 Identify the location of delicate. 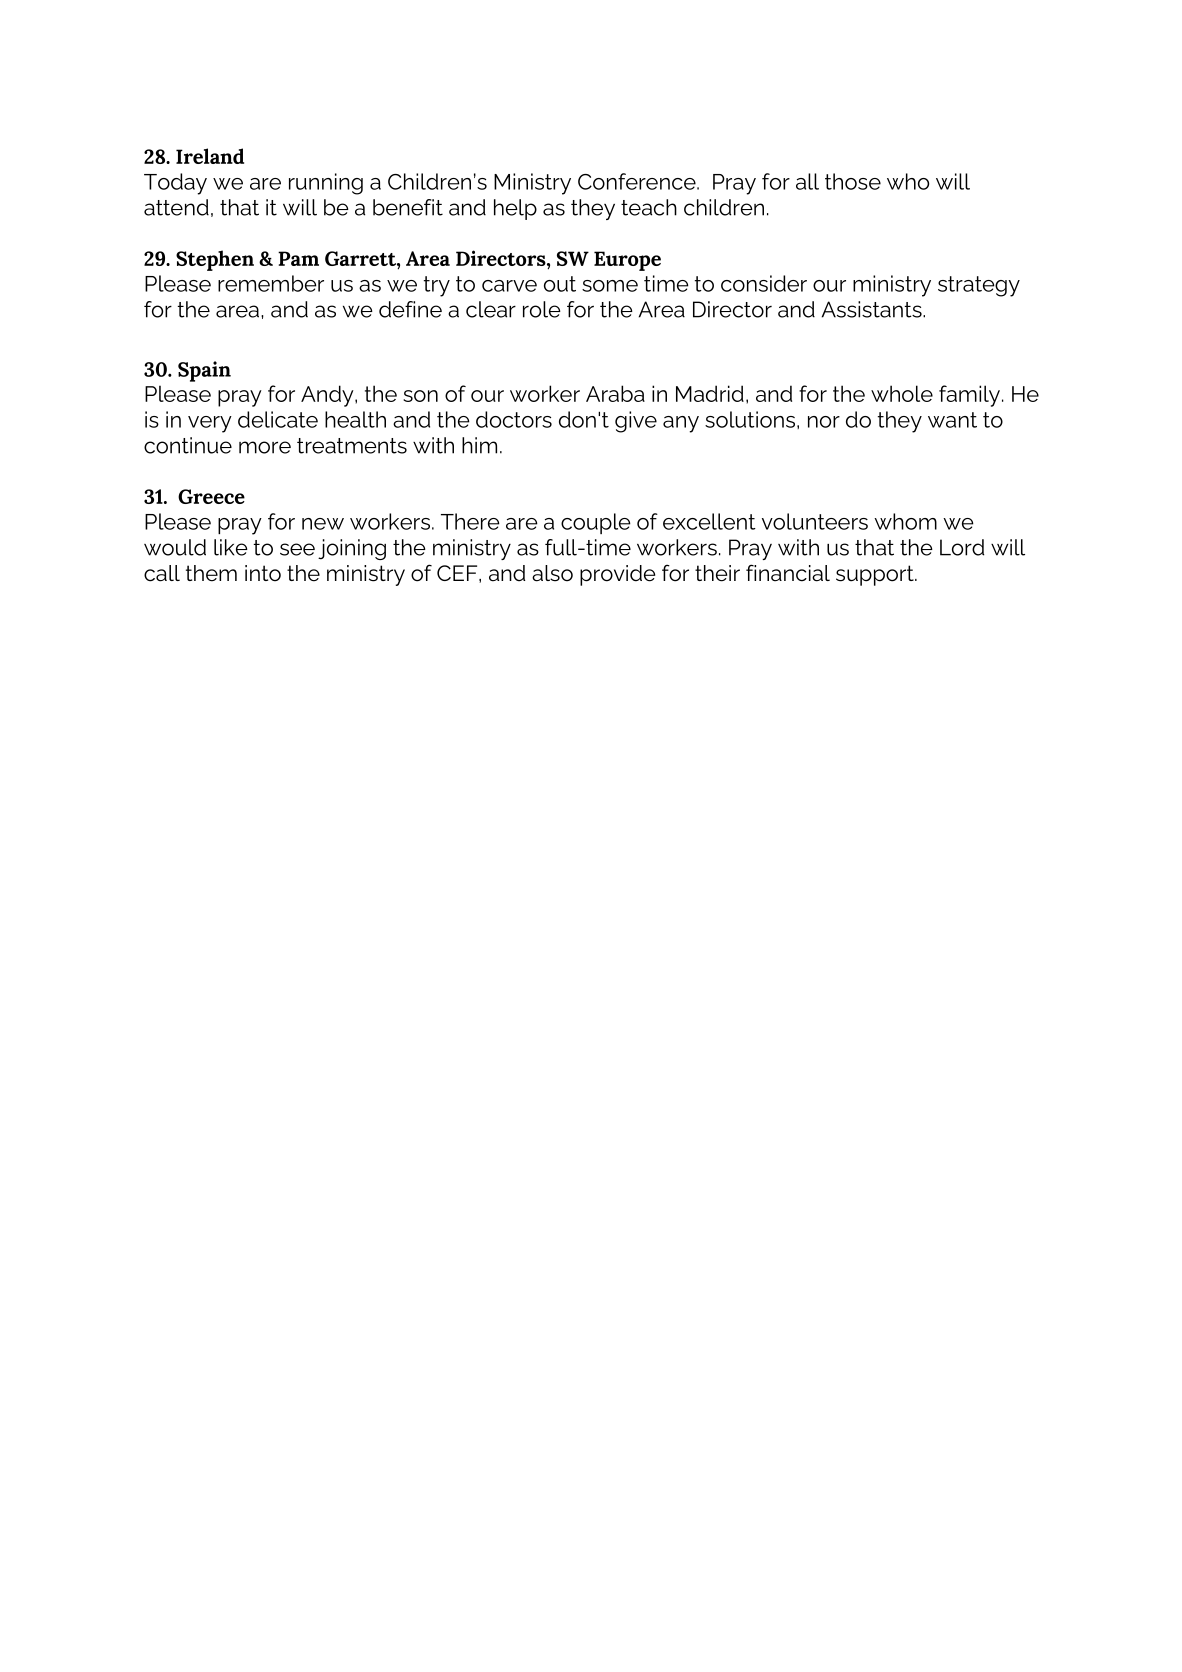
(278, 419).
